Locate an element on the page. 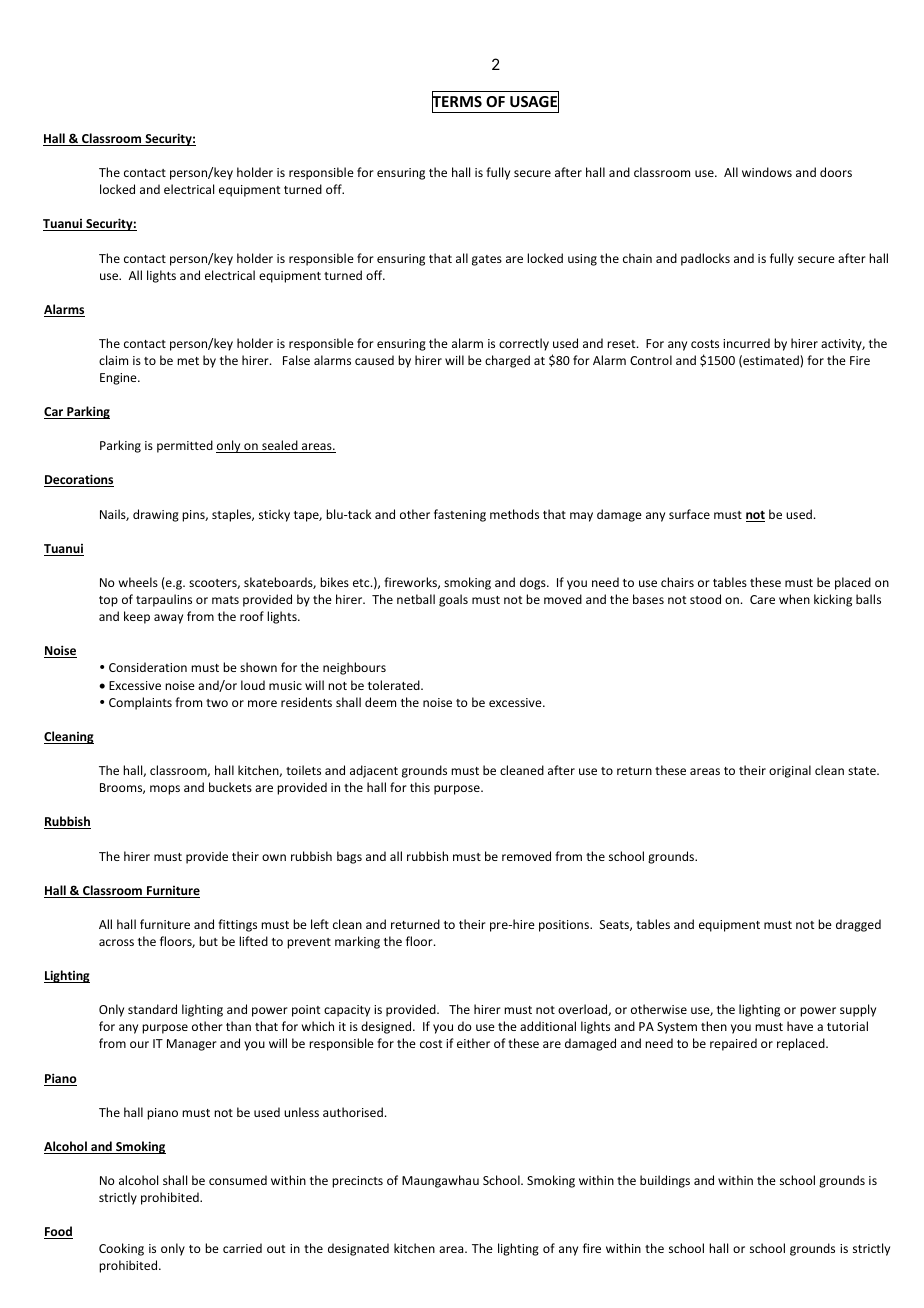 The height and width of the document is (1308, 924). windows is located at coordinates (767, 172).
